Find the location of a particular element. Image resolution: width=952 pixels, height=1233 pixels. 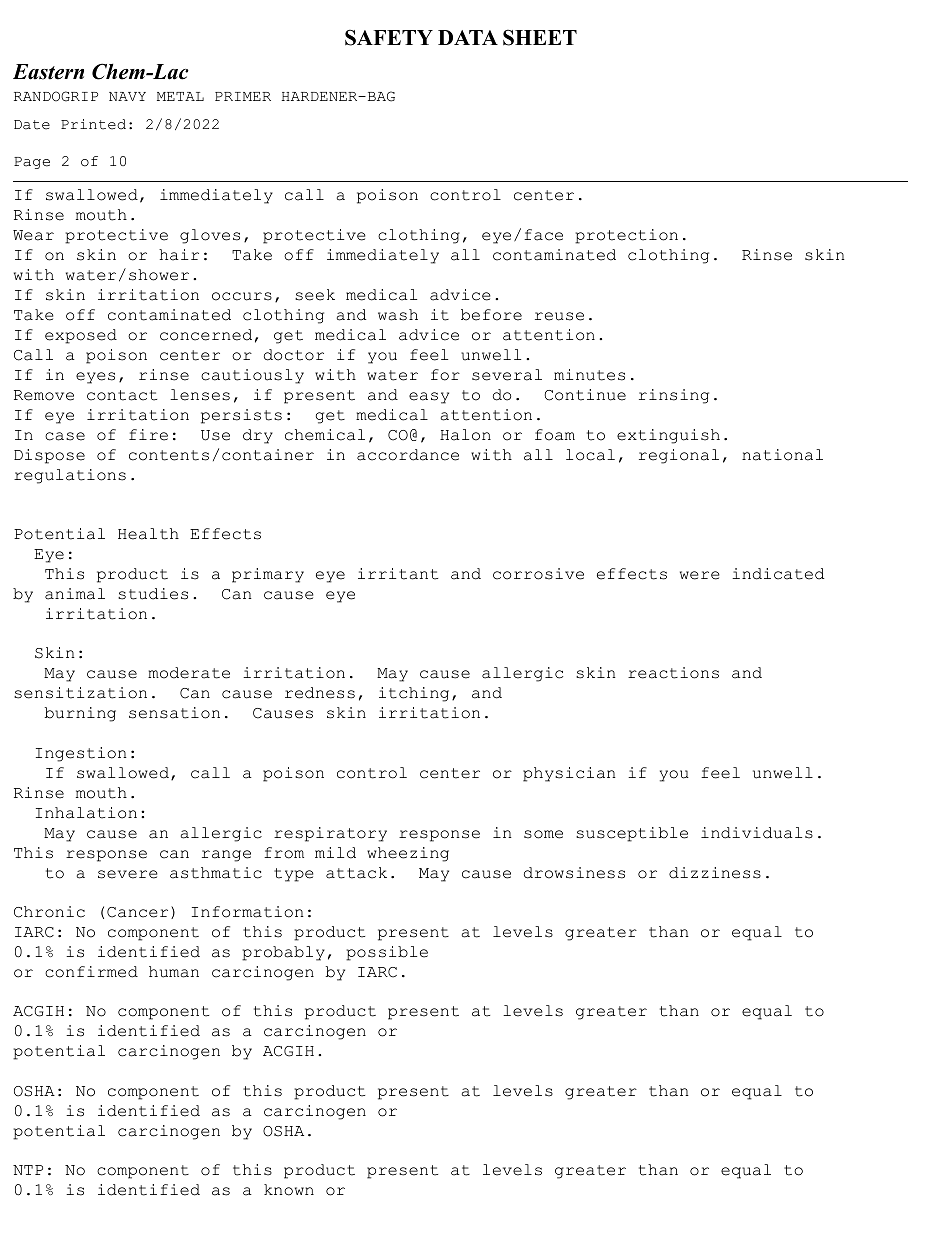

Inhalation is located at coordinates (86, 813).
